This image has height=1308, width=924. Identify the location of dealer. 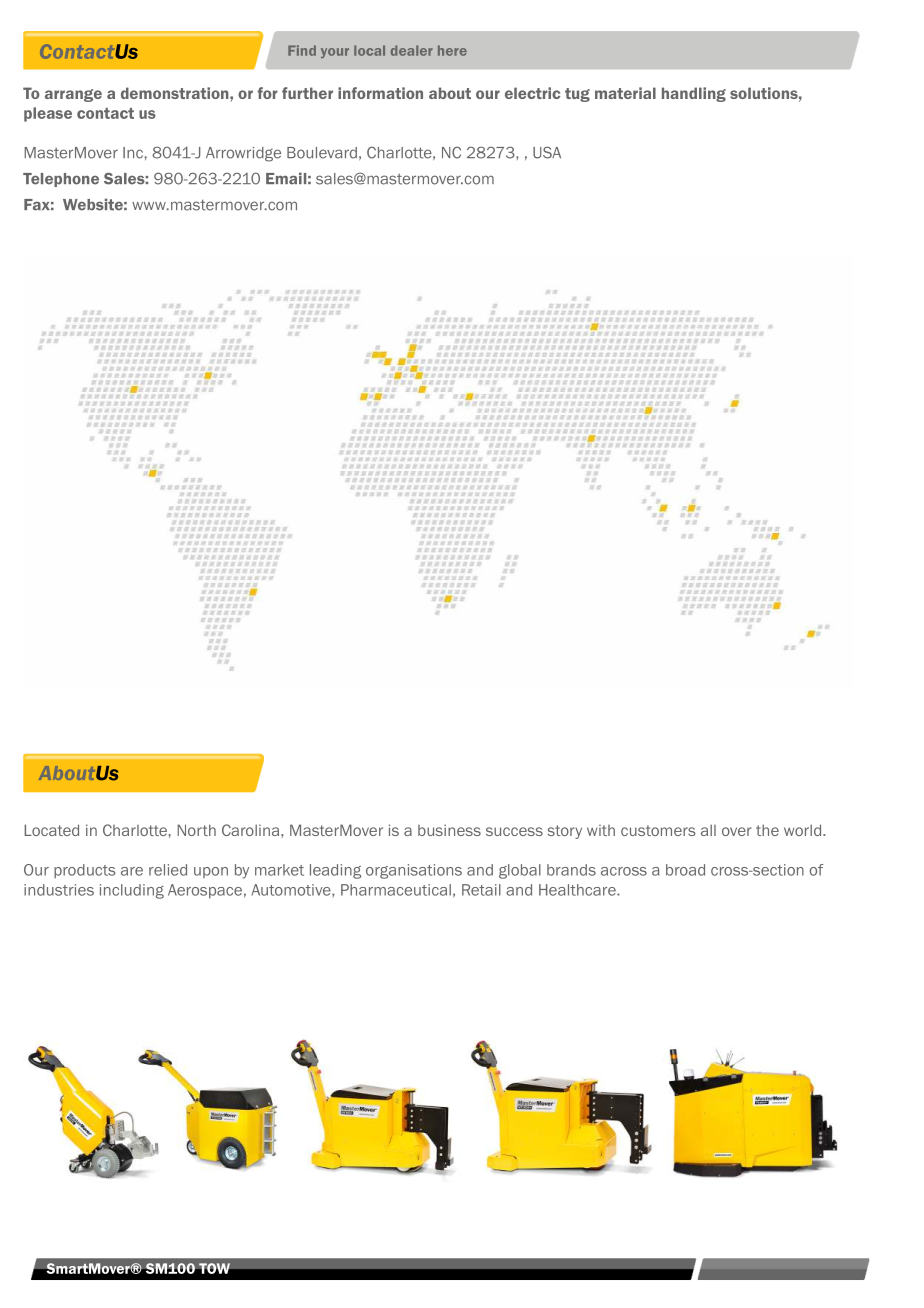
(412, 50).
